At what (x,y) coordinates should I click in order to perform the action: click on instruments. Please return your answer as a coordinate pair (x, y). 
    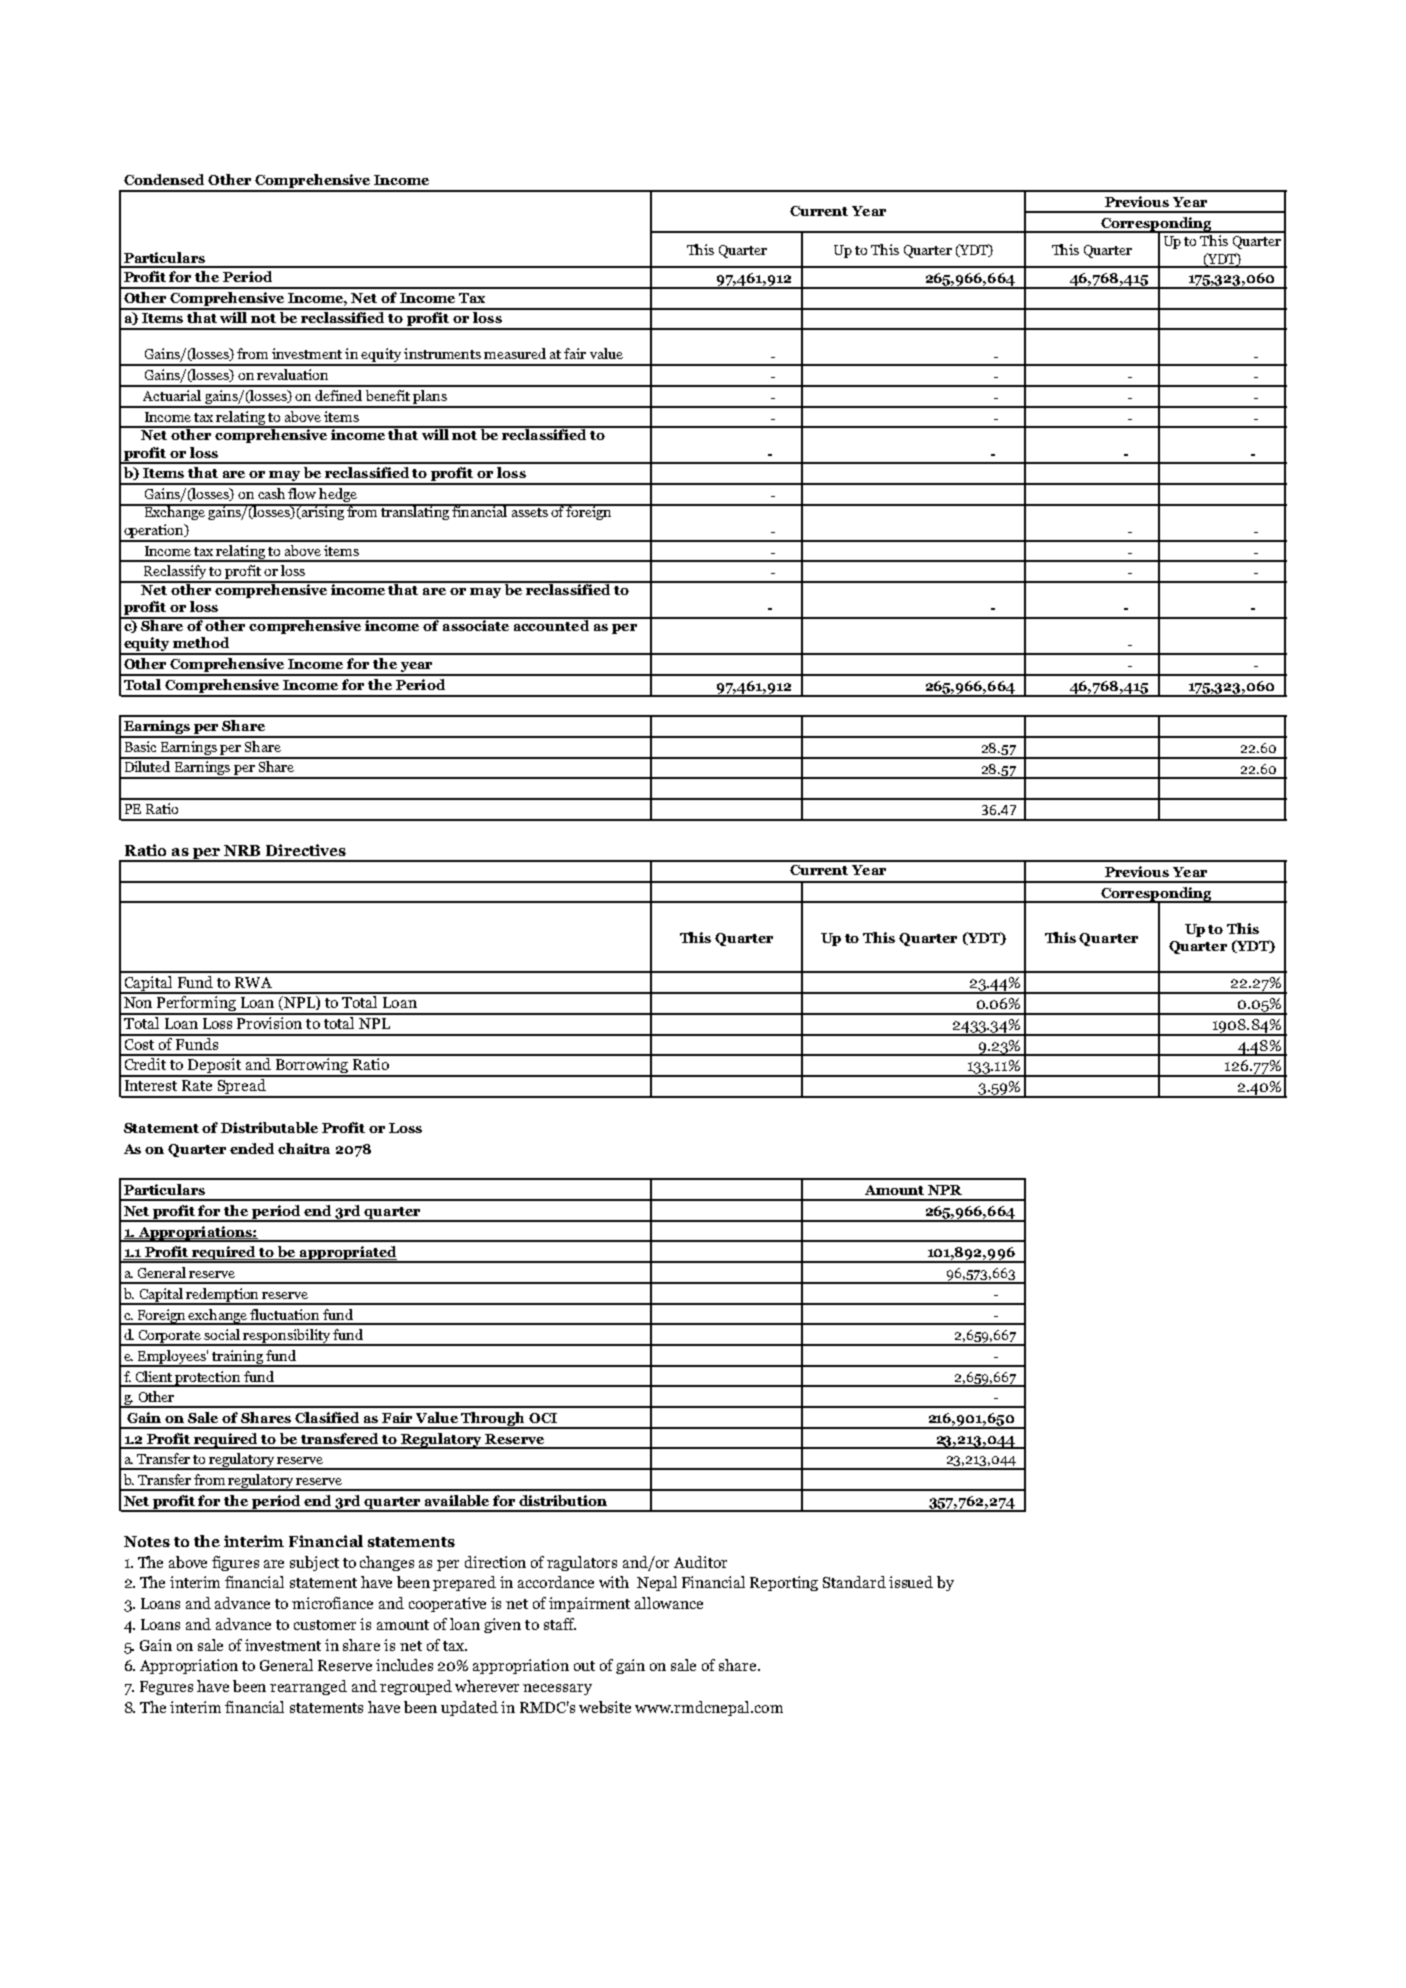
    Looking at the image, I should click on (442, 353).
